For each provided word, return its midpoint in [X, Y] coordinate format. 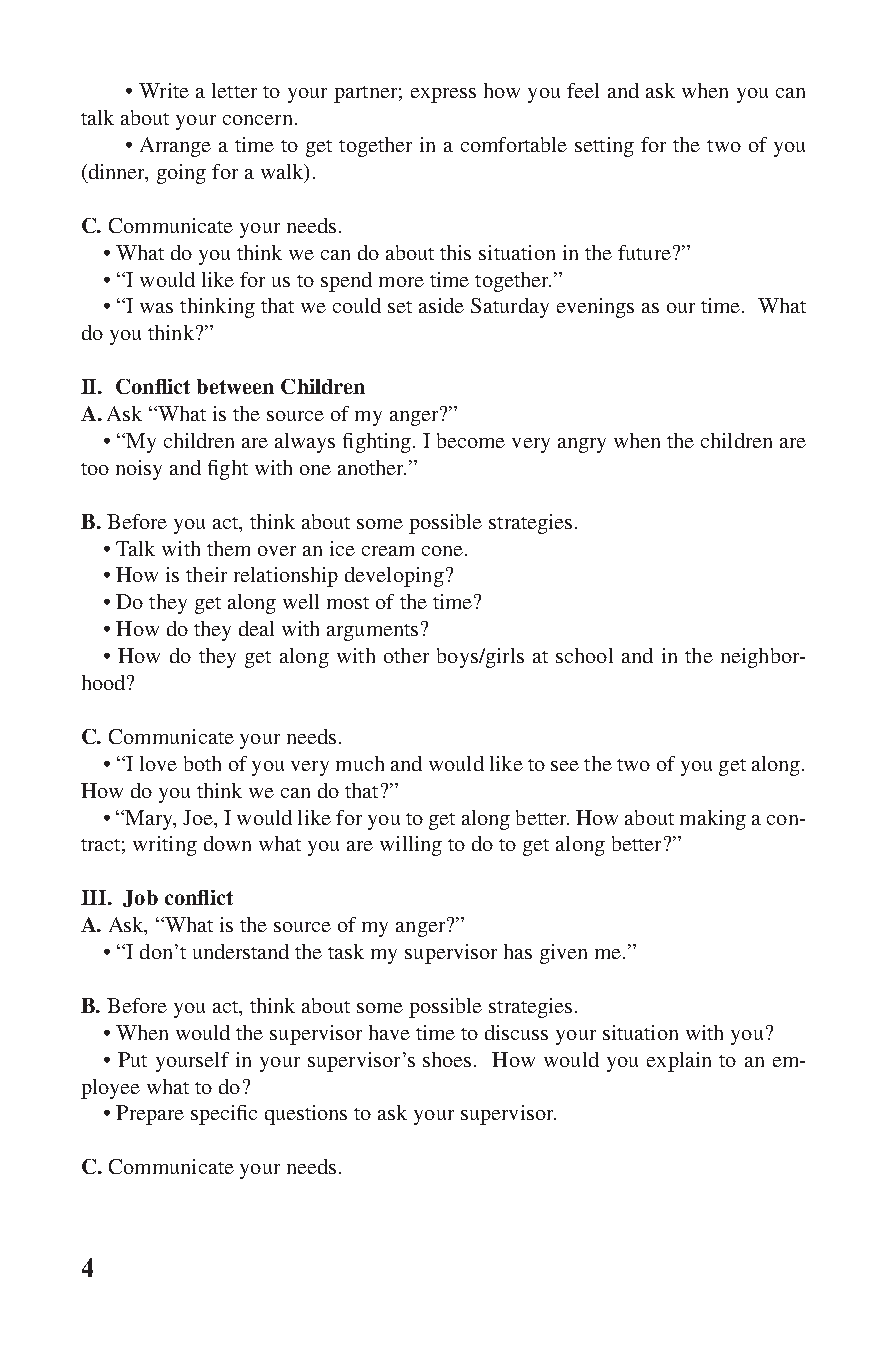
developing [394, 577]
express [443, 95]
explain [679, 1062]
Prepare [150, 1115]
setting [604, 147]
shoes [449, 1059]
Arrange [175, 147]
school [584, 655]
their [206, 574]
